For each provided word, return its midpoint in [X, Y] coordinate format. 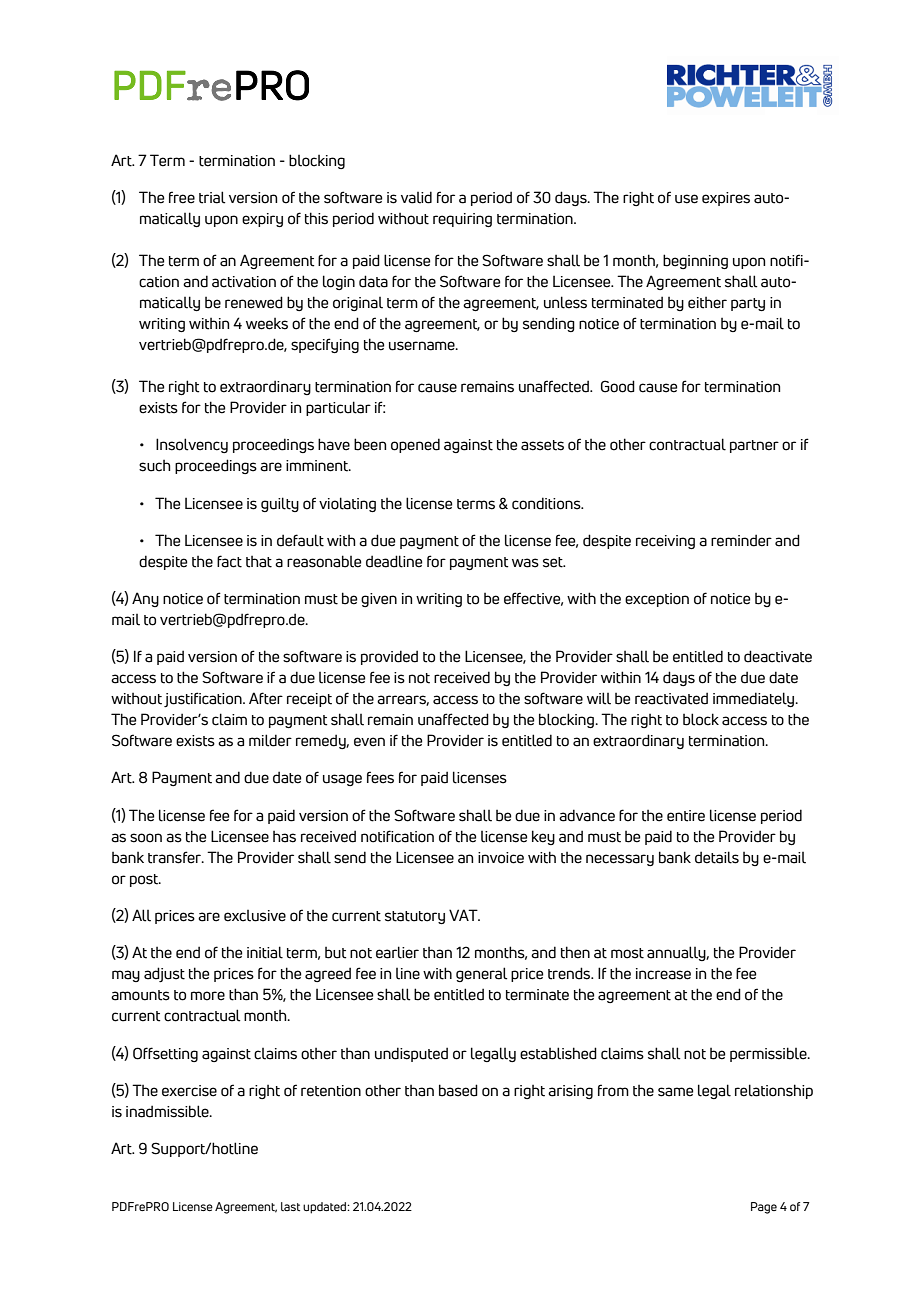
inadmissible [168, 1111]
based [458, 1090]
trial [212, 197]
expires [726, 199]
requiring [462, 220]
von [790, 1206]
